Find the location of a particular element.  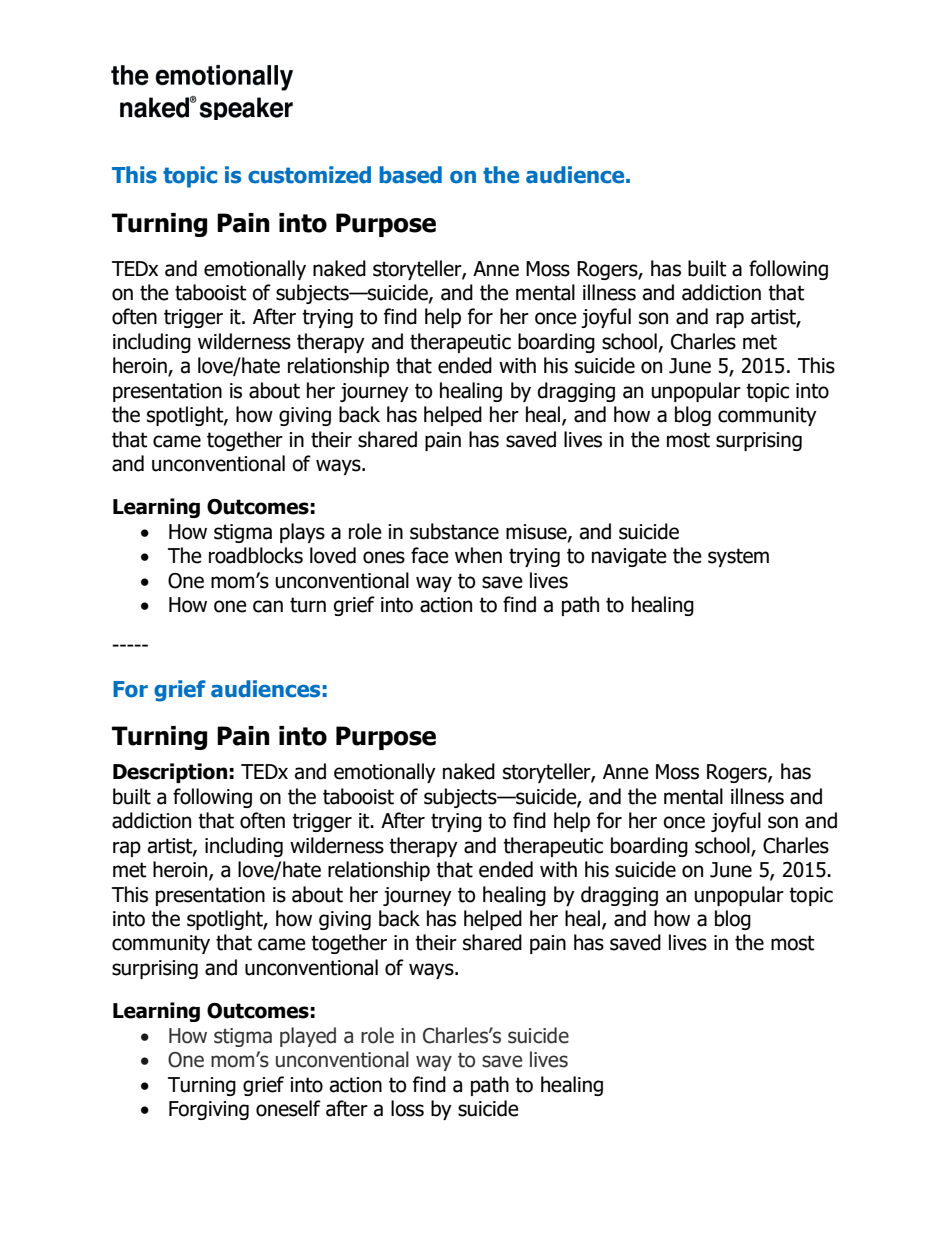

when is located at coordinates (478, 555).
